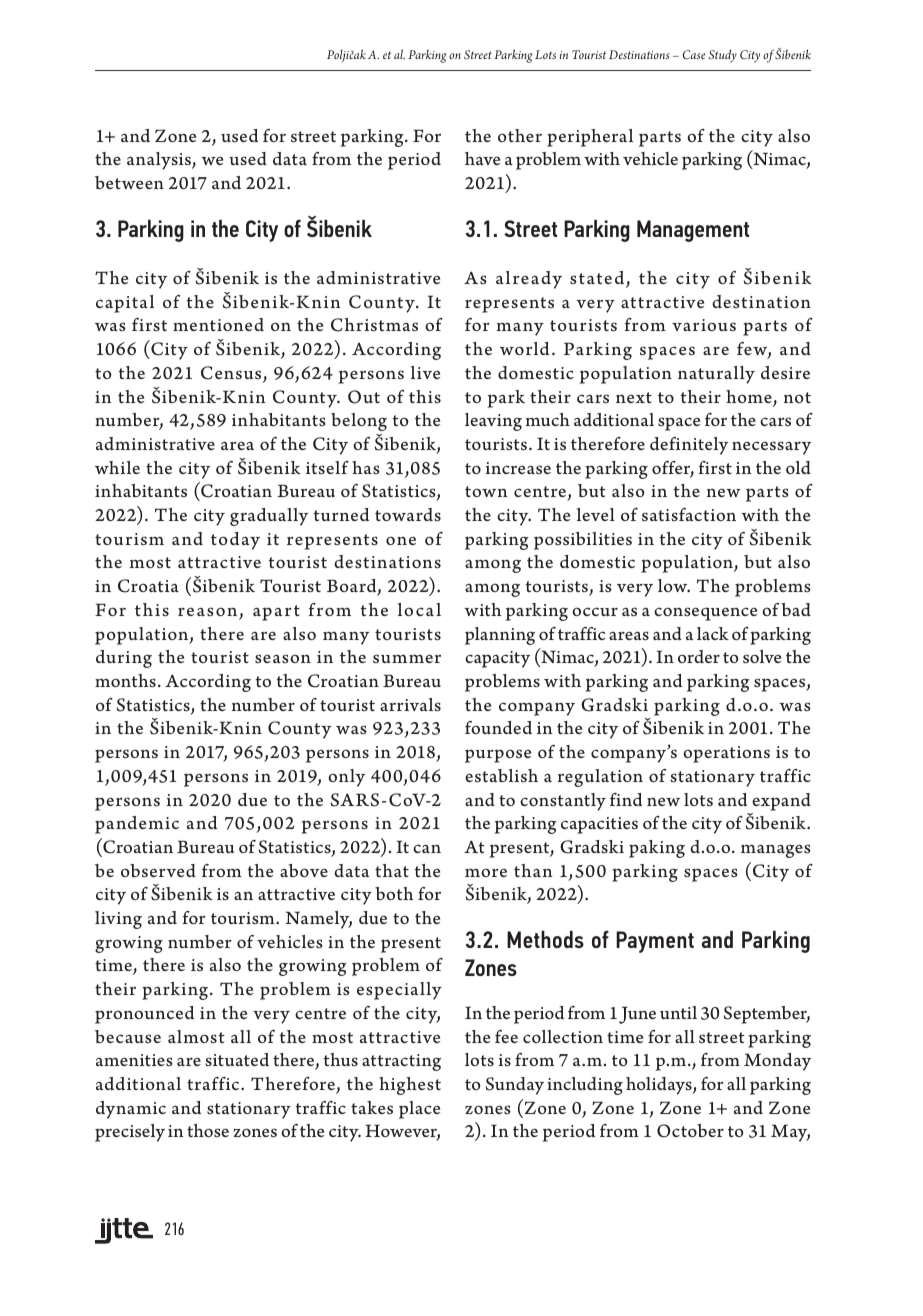 This screenshot has width=923, height=1316. What do you see at coordinates (208, 1130) in the screenshot?
I see `those` at bounding box center [208, 1130].
